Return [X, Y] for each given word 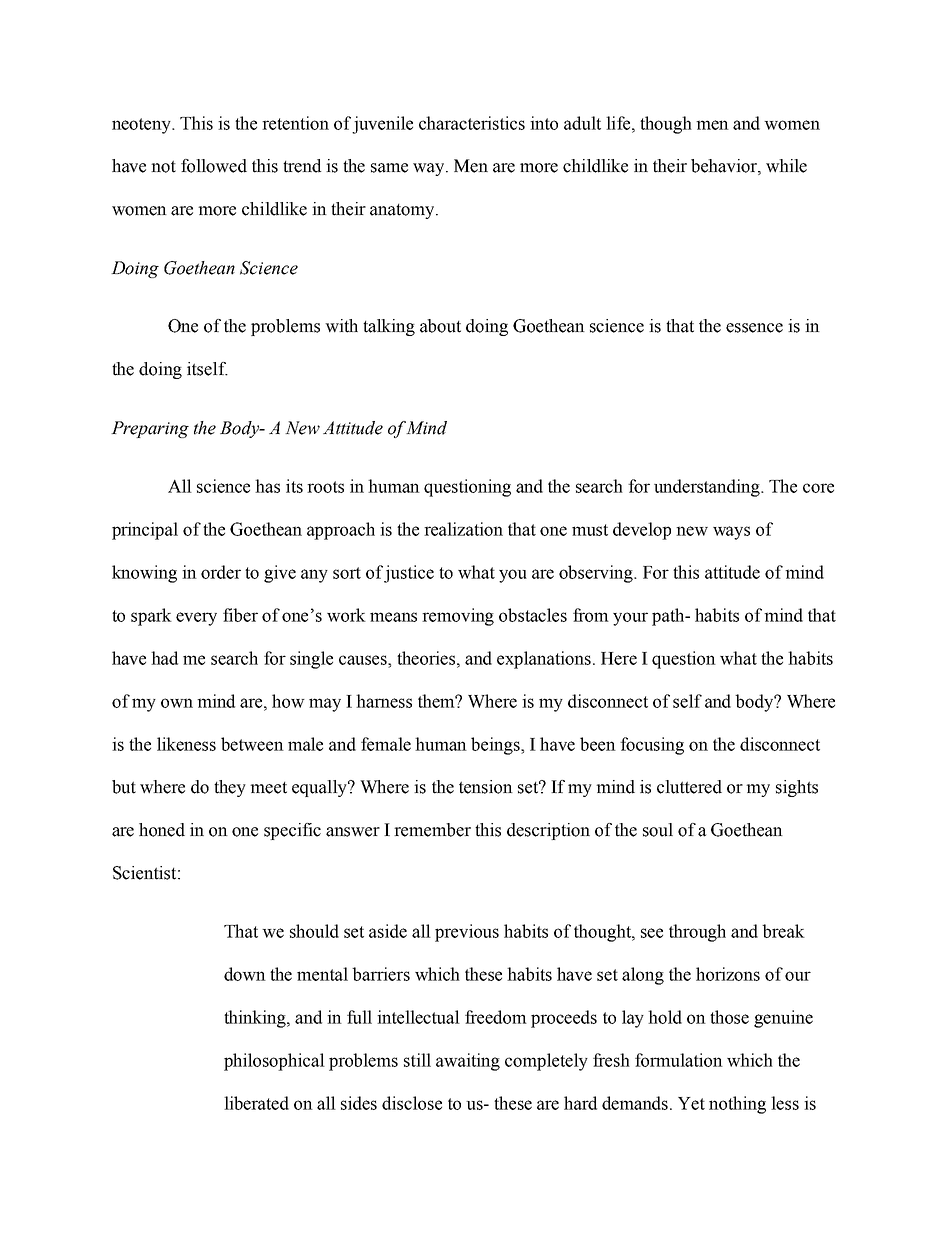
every [196, 619]
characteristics [472, 123]
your [630, 619]
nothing [737, 1105]
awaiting [468, 1062]
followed [214, 166]
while [786, 166]
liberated [256, 1103]
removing [458, 617]
